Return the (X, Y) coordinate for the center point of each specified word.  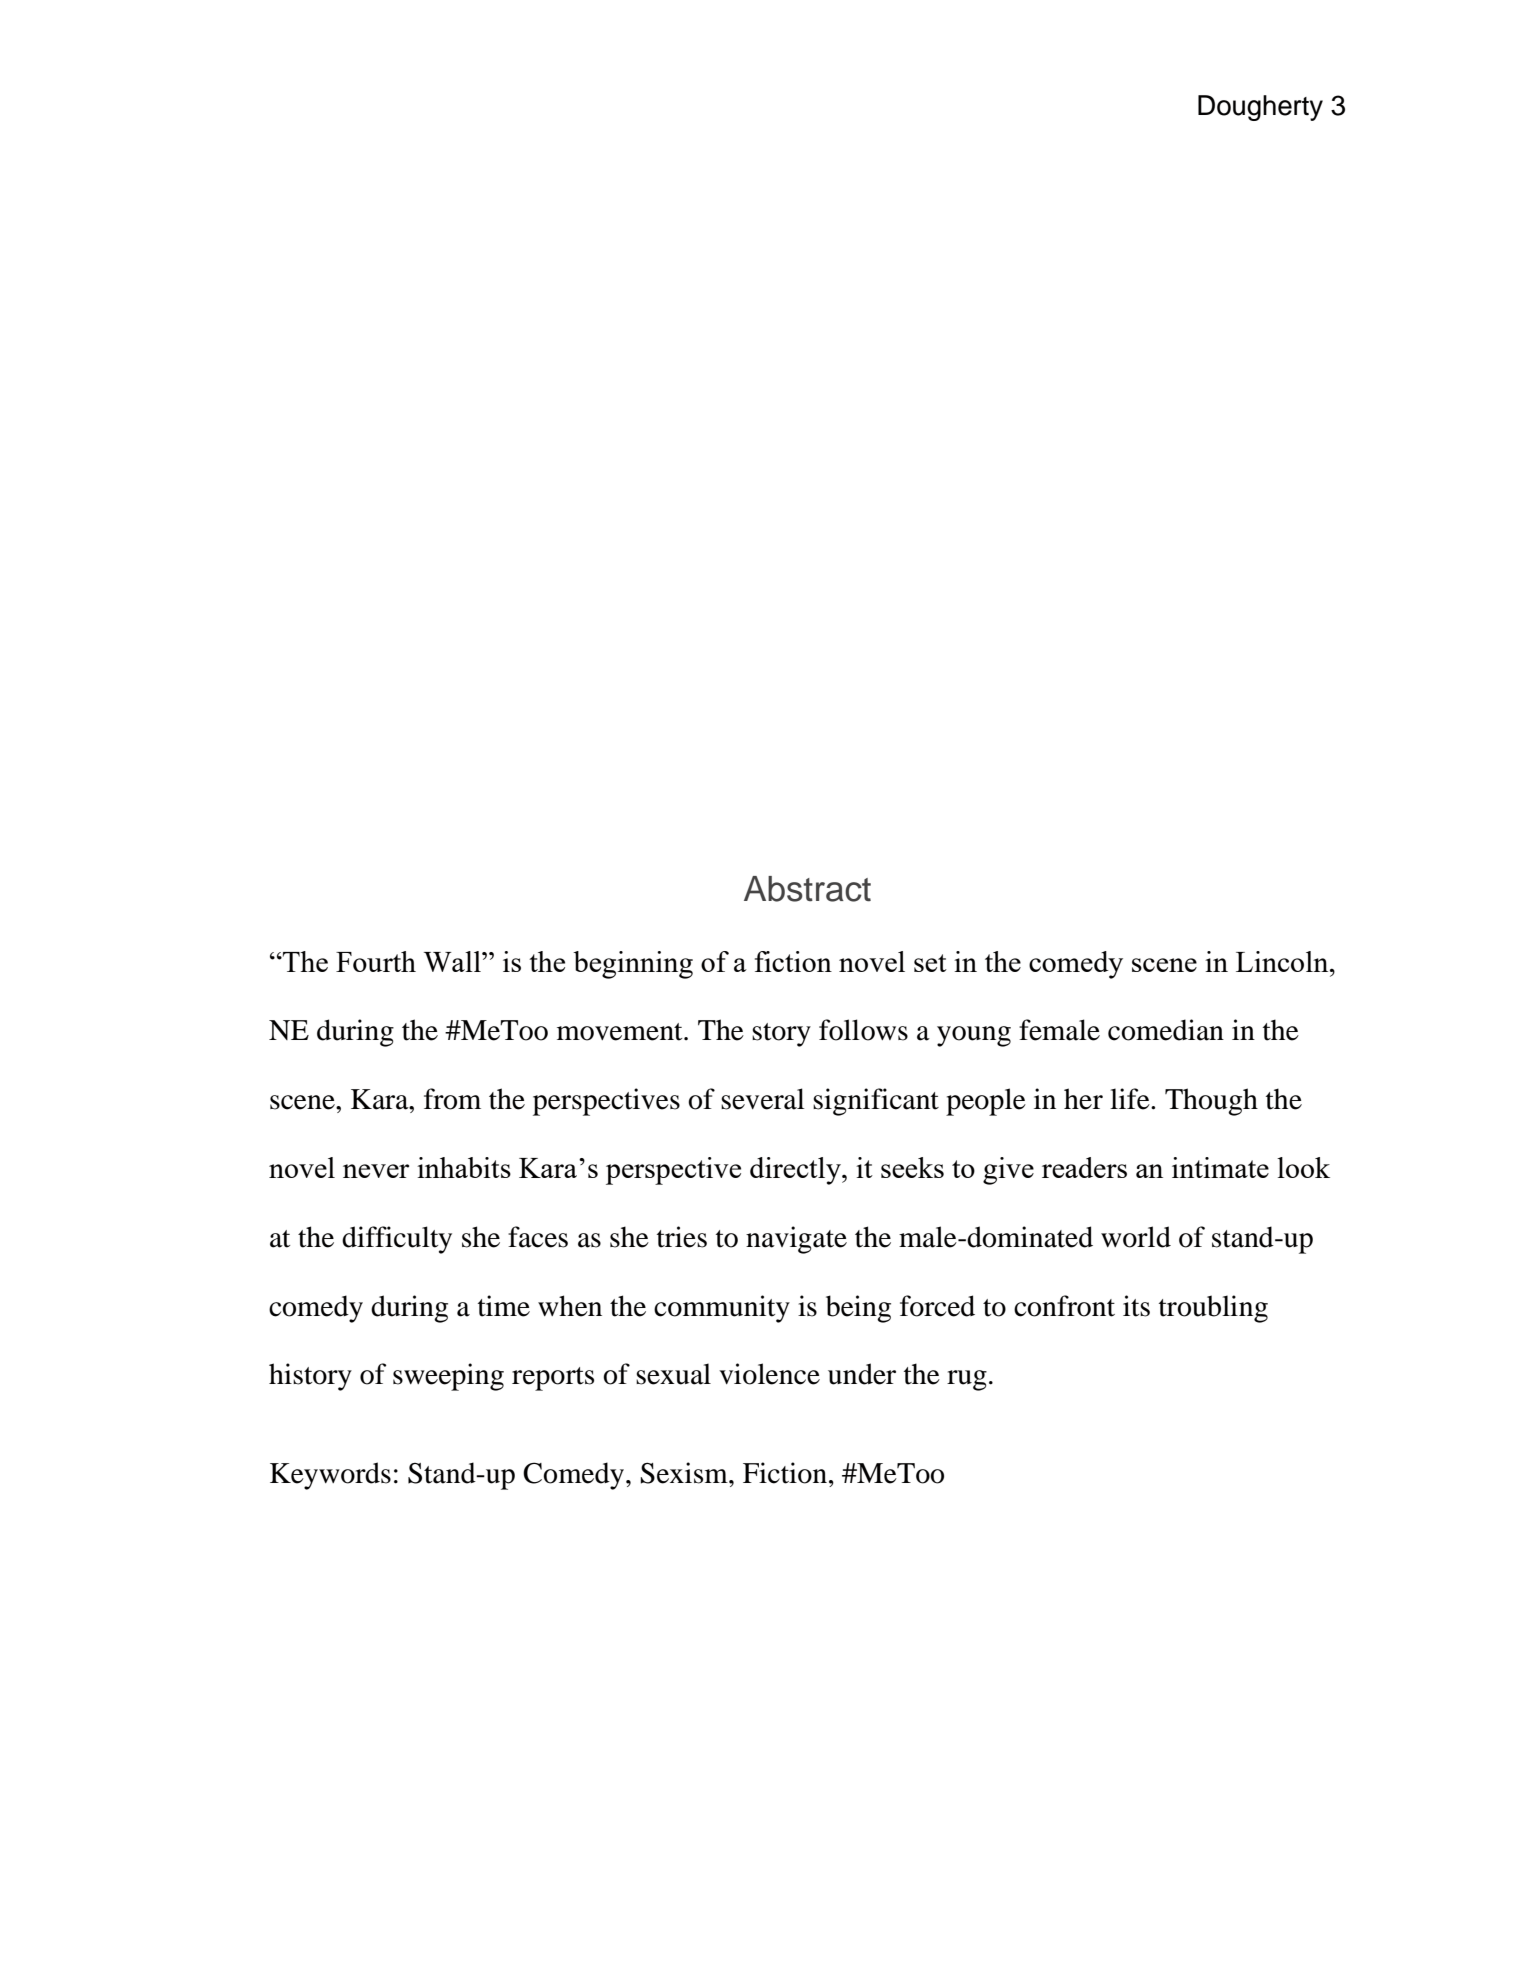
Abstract (807, 889)
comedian (1166, 1030)
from (452, 1099)
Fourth (376, 961)
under (862, 1374)
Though (1211, 1102)
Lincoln (1283, 961)
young (974, 1036)
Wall (453, 961)
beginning (633, 965)
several (763, 1099)
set (930, 963)
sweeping (448, 1377)
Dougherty (1260, 108)
